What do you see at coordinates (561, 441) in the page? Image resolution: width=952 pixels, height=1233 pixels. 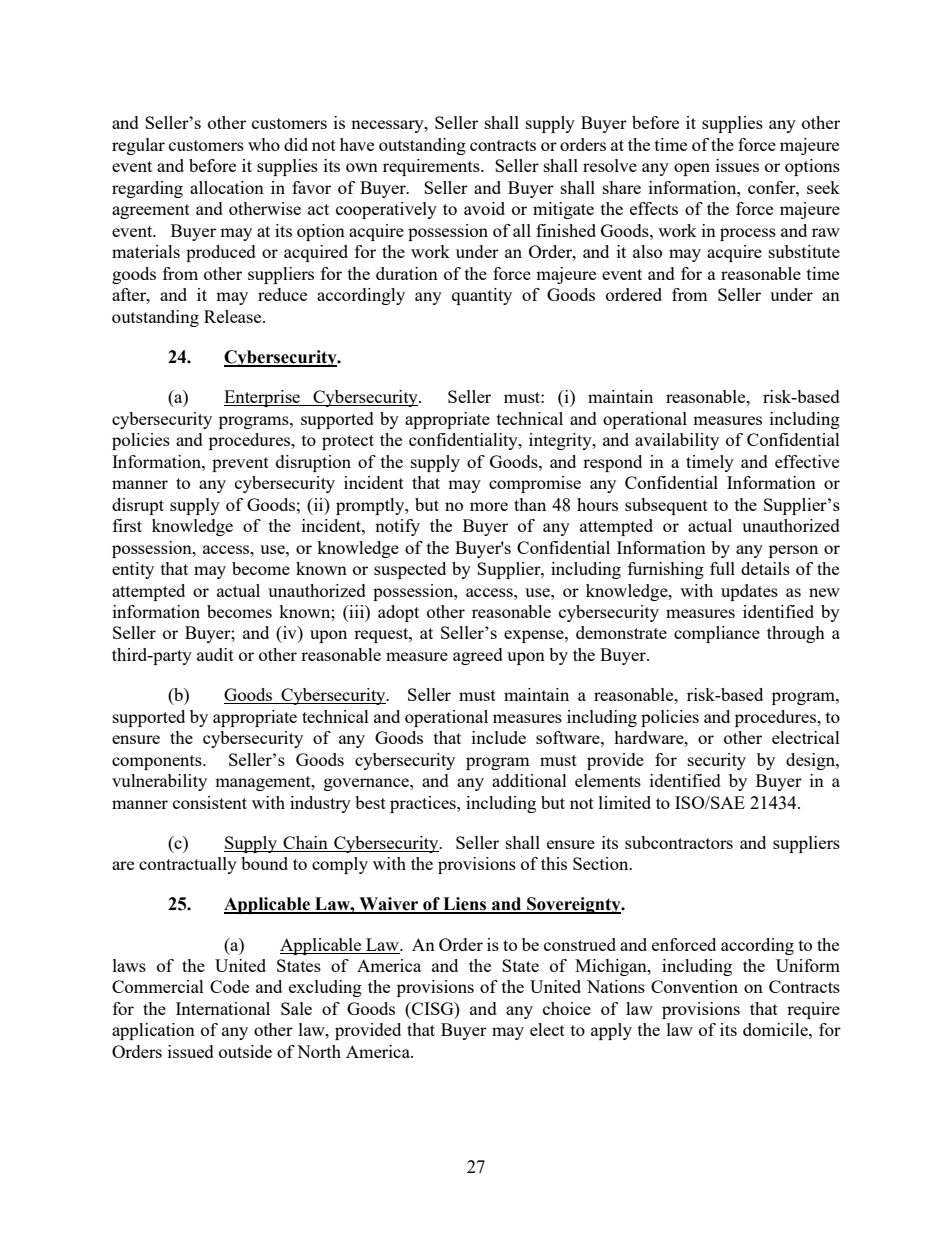 I see `integrity` at bounding box center [561, 441].
